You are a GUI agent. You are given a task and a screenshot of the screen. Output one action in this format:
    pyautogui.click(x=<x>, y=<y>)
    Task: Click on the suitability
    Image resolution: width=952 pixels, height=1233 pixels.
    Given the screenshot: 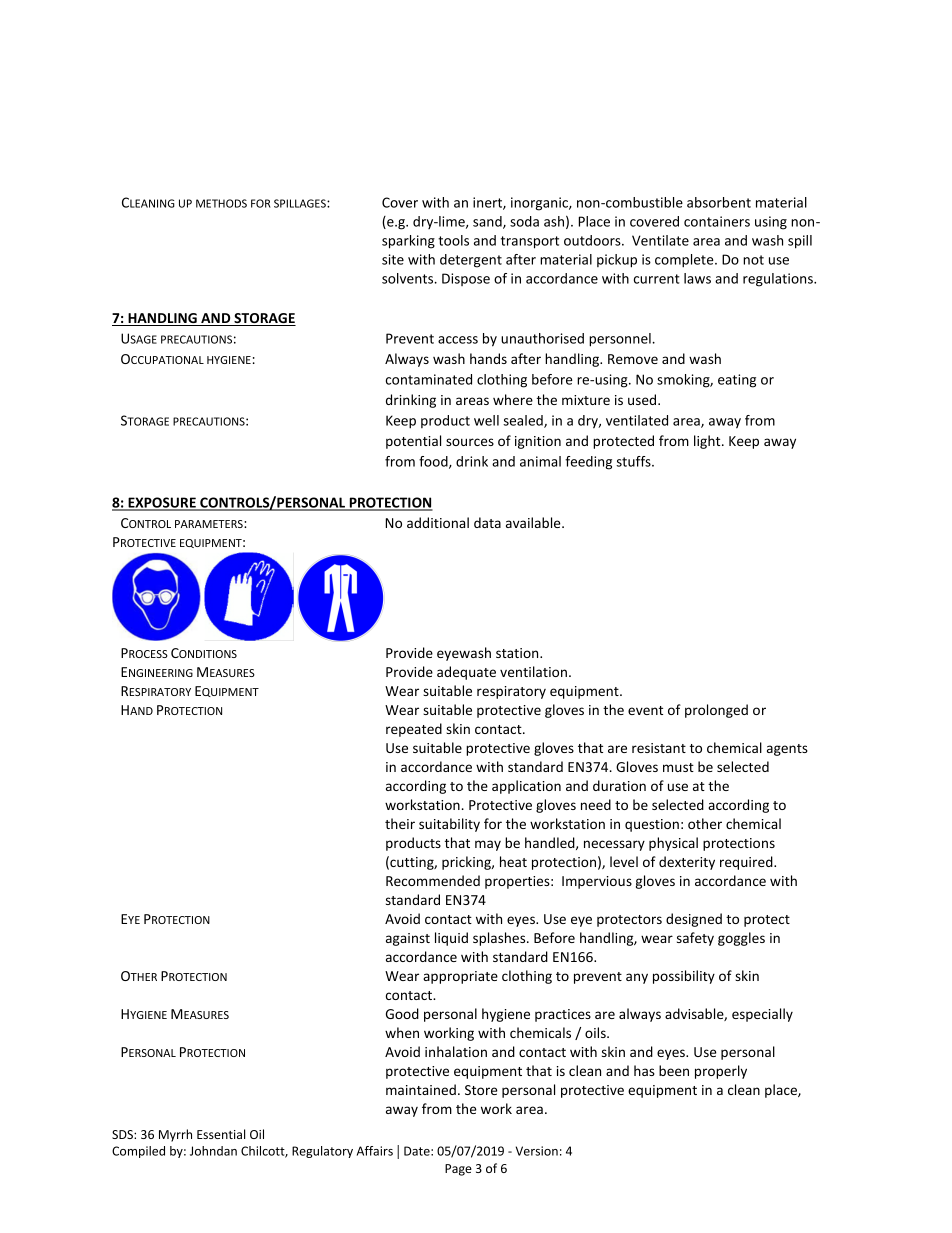 What is the action you would take?
    pyautogui.click(x=449, y=825)
